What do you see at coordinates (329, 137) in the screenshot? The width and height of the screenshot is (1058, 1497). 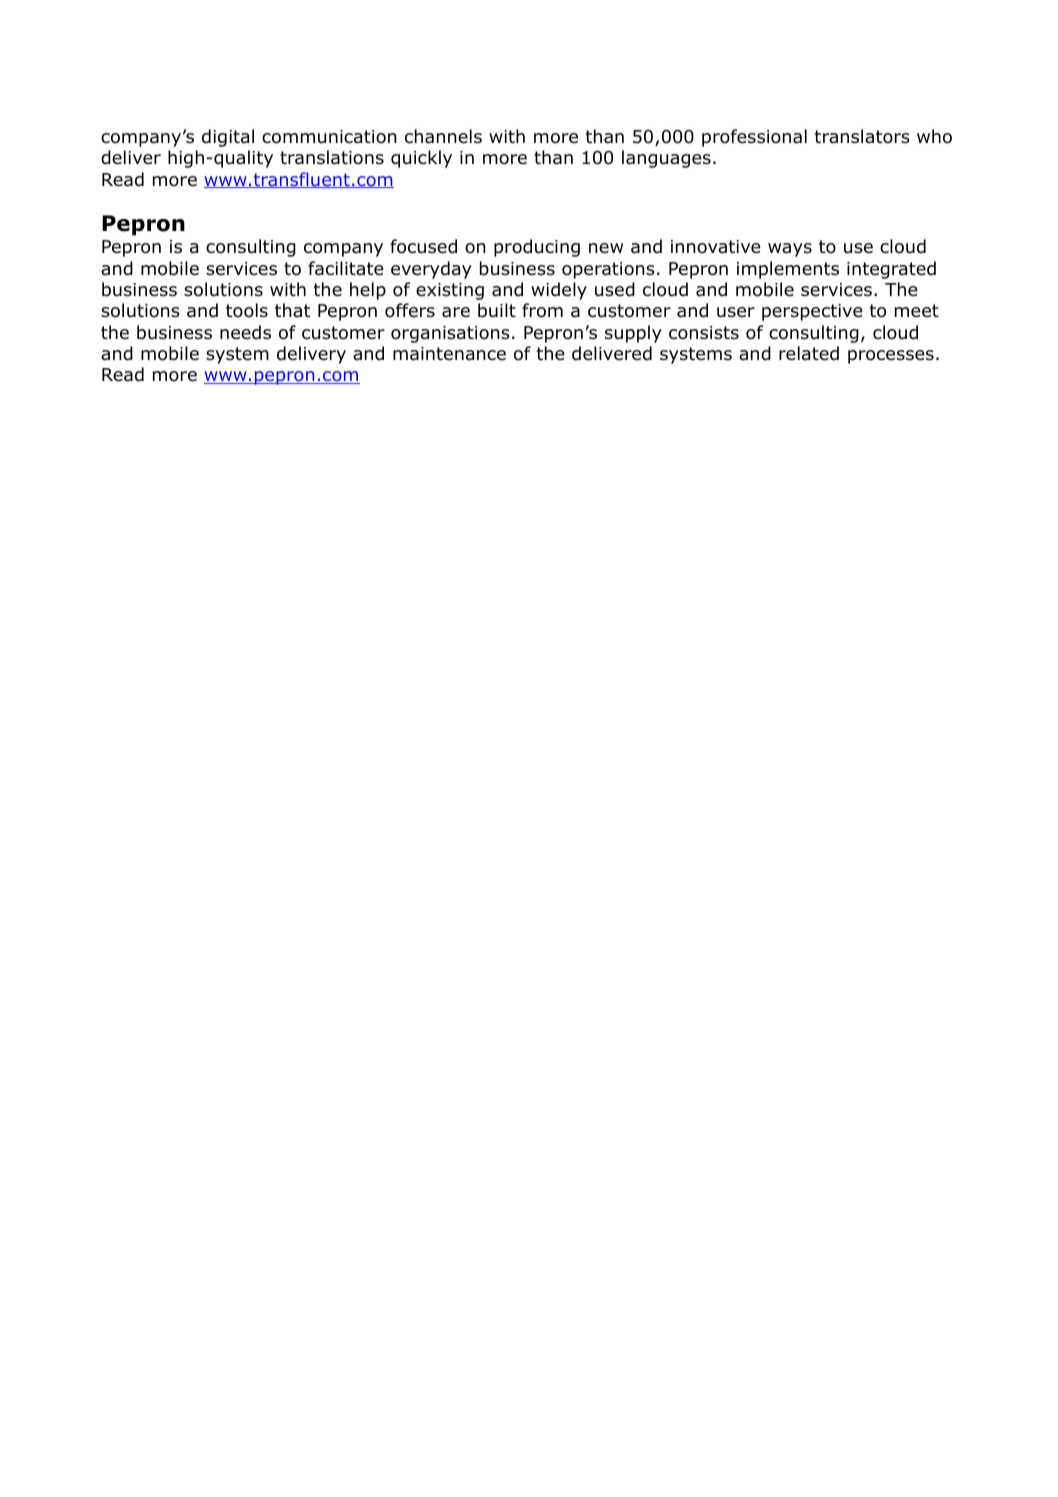 I see `communication` at bounding box center [329, 137].
